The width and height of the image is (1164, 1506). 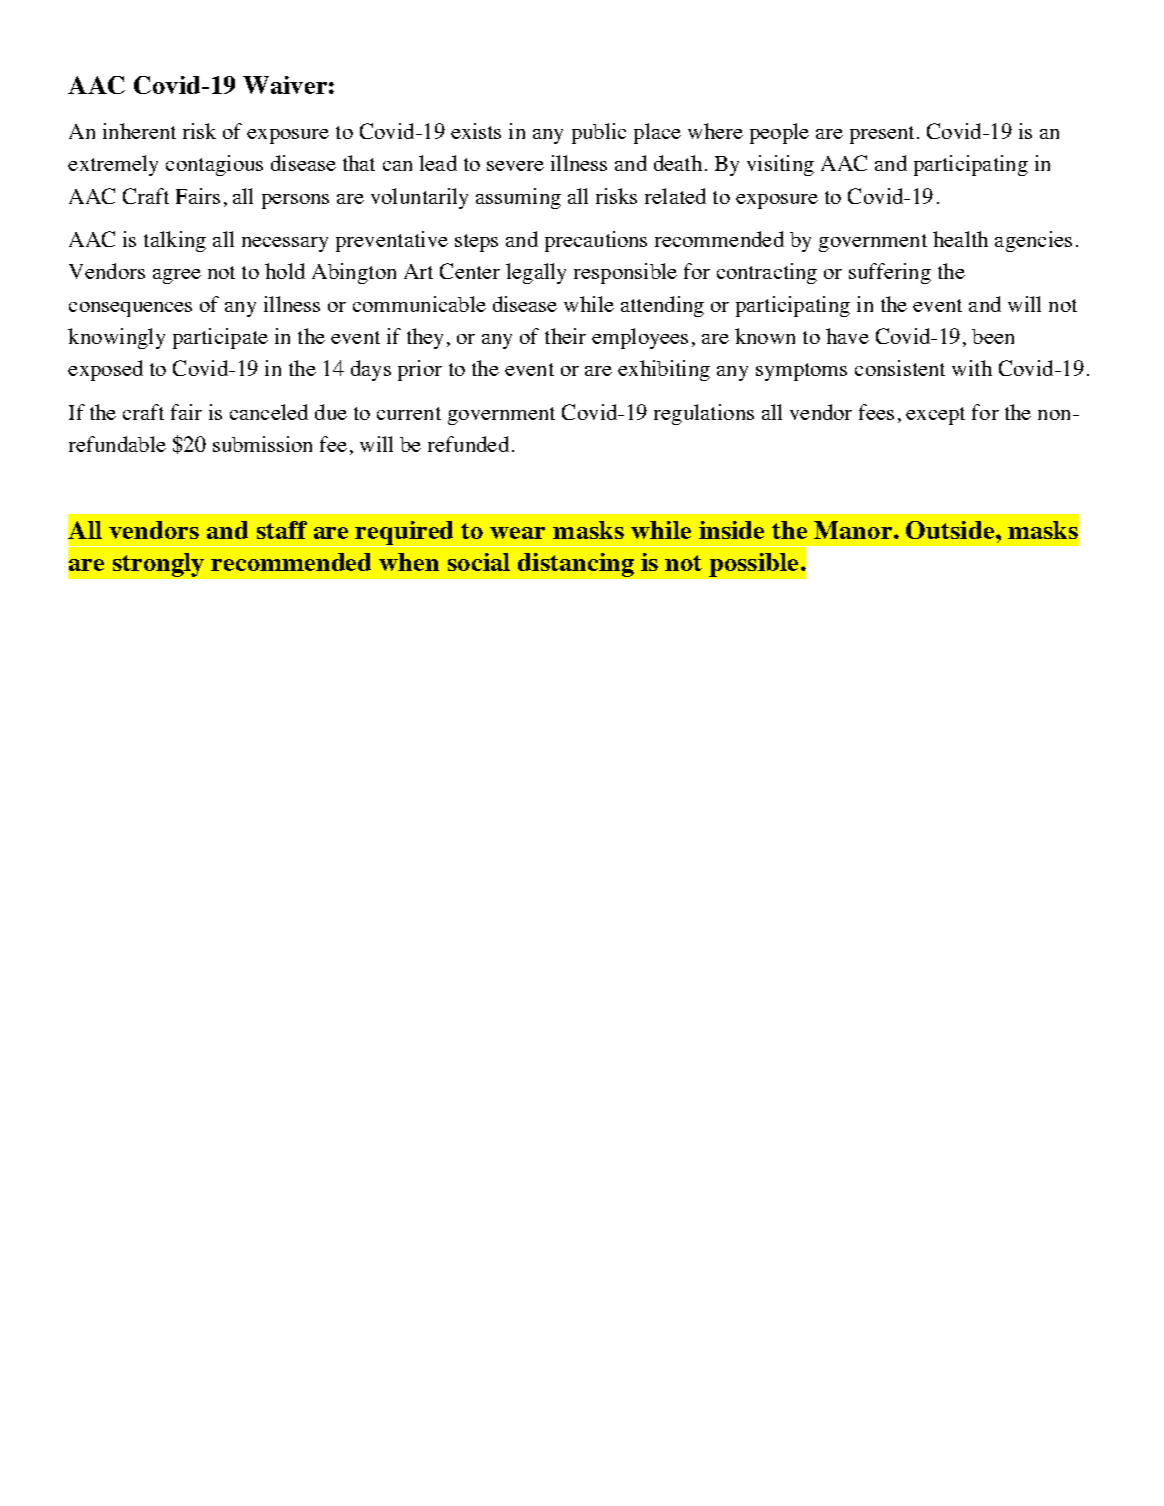 I want to click on strongly, so click(x=158, y=565).
